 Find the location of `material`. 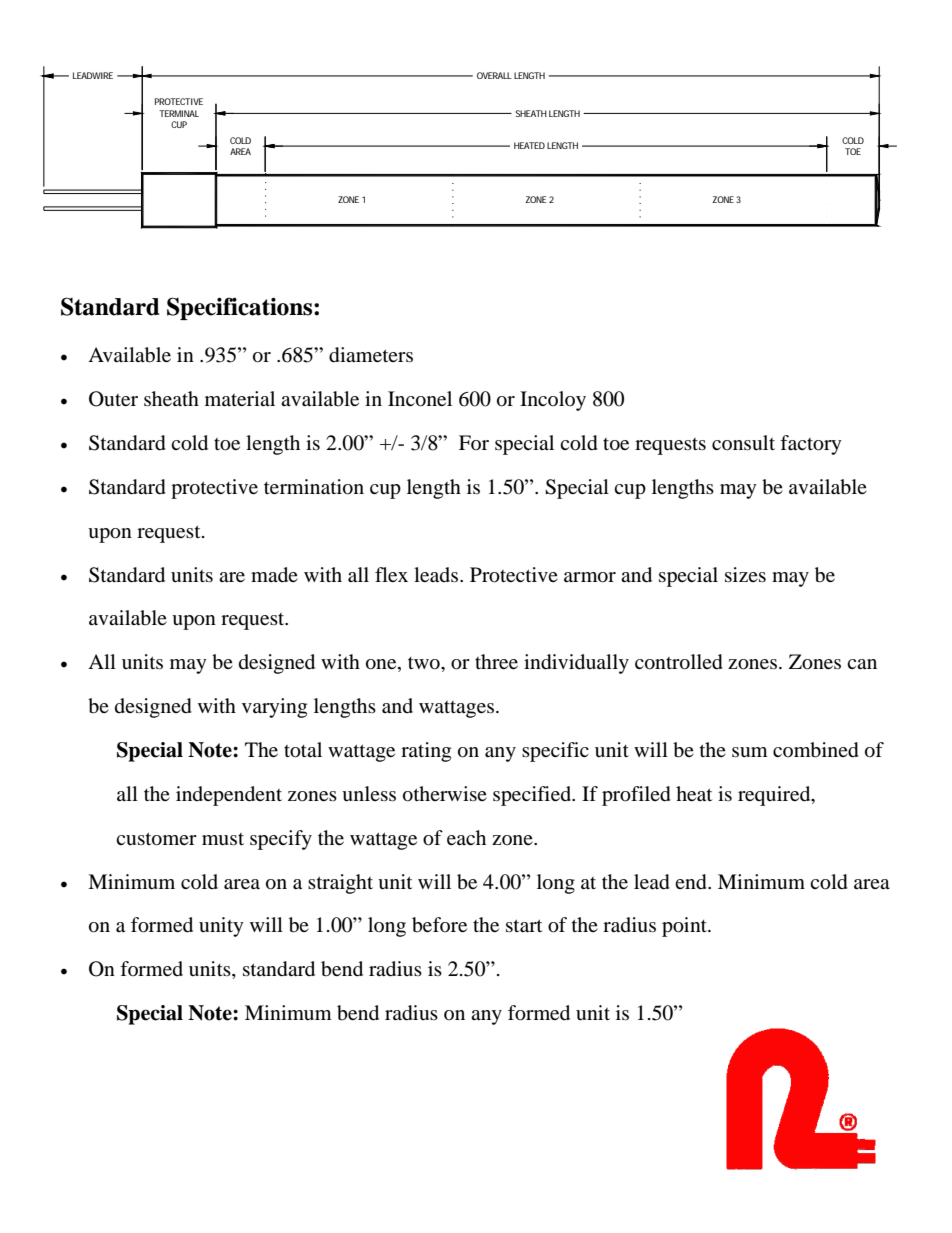

material is located at coordinates (240, 398).
